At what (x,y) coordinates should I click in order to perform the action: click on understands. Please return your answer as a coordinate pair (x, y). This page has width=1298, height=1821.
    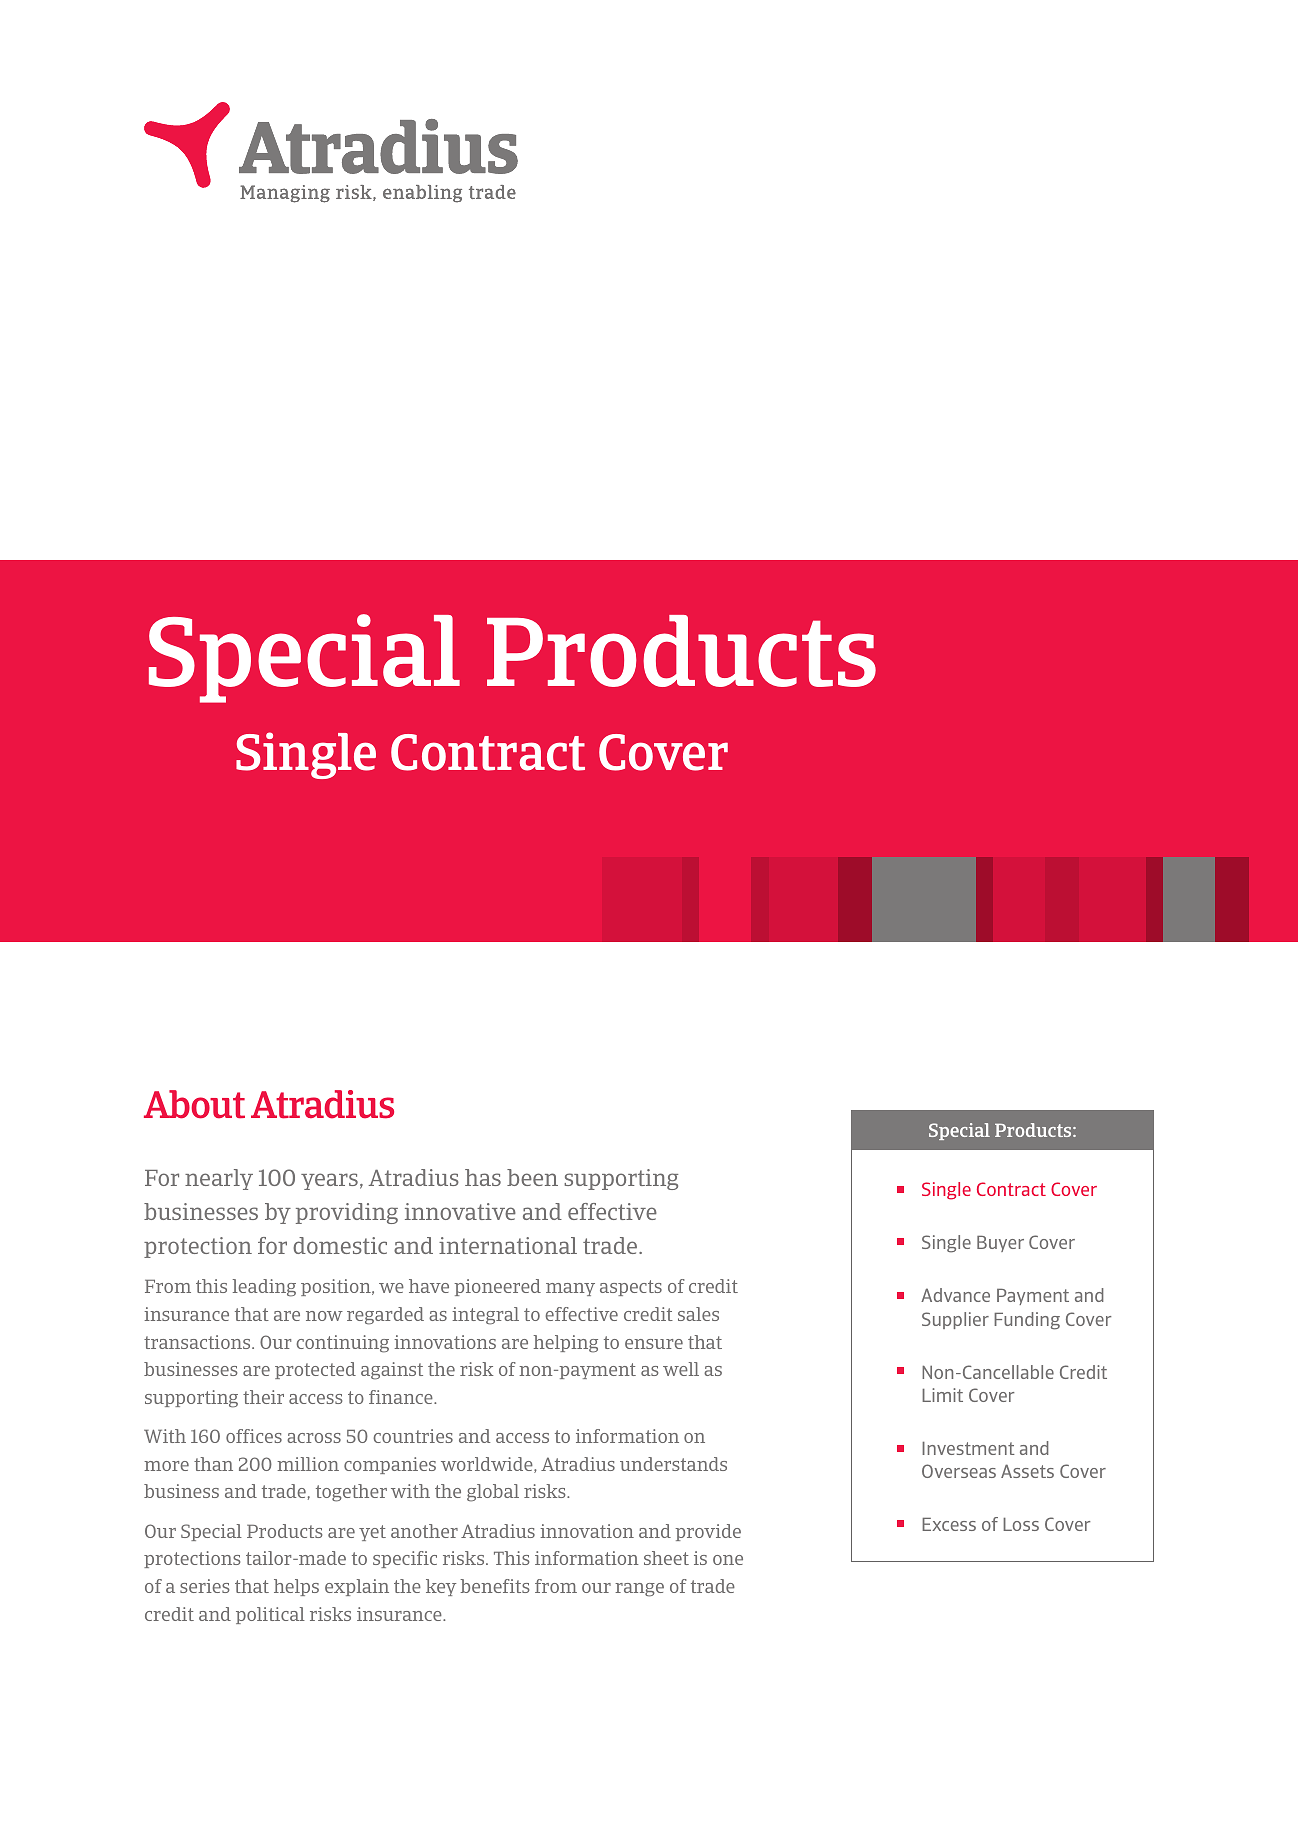
    Looking at the image, I should click on (673, 1464).
